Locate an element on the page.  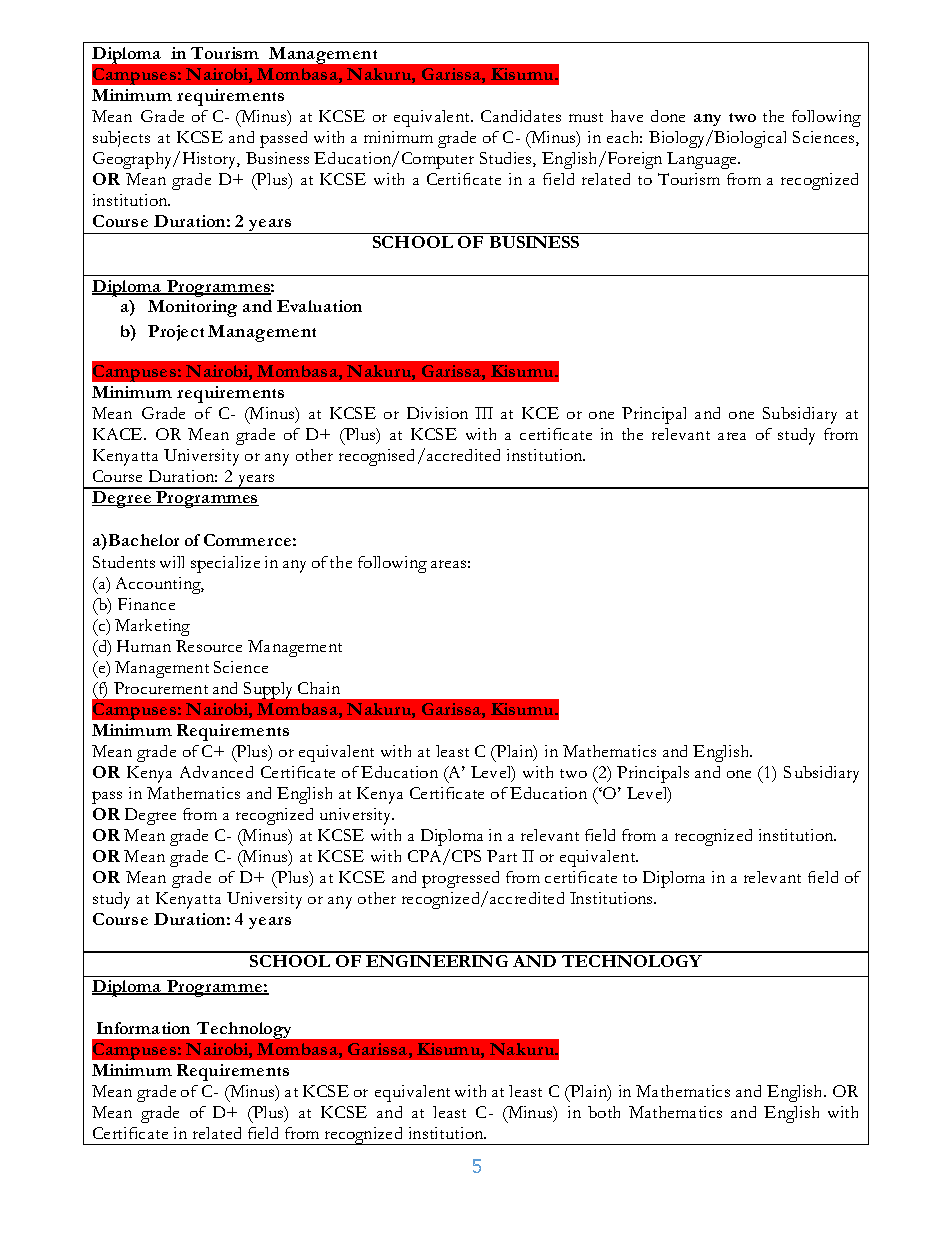
progressed is located at coordinates (460, 879).
